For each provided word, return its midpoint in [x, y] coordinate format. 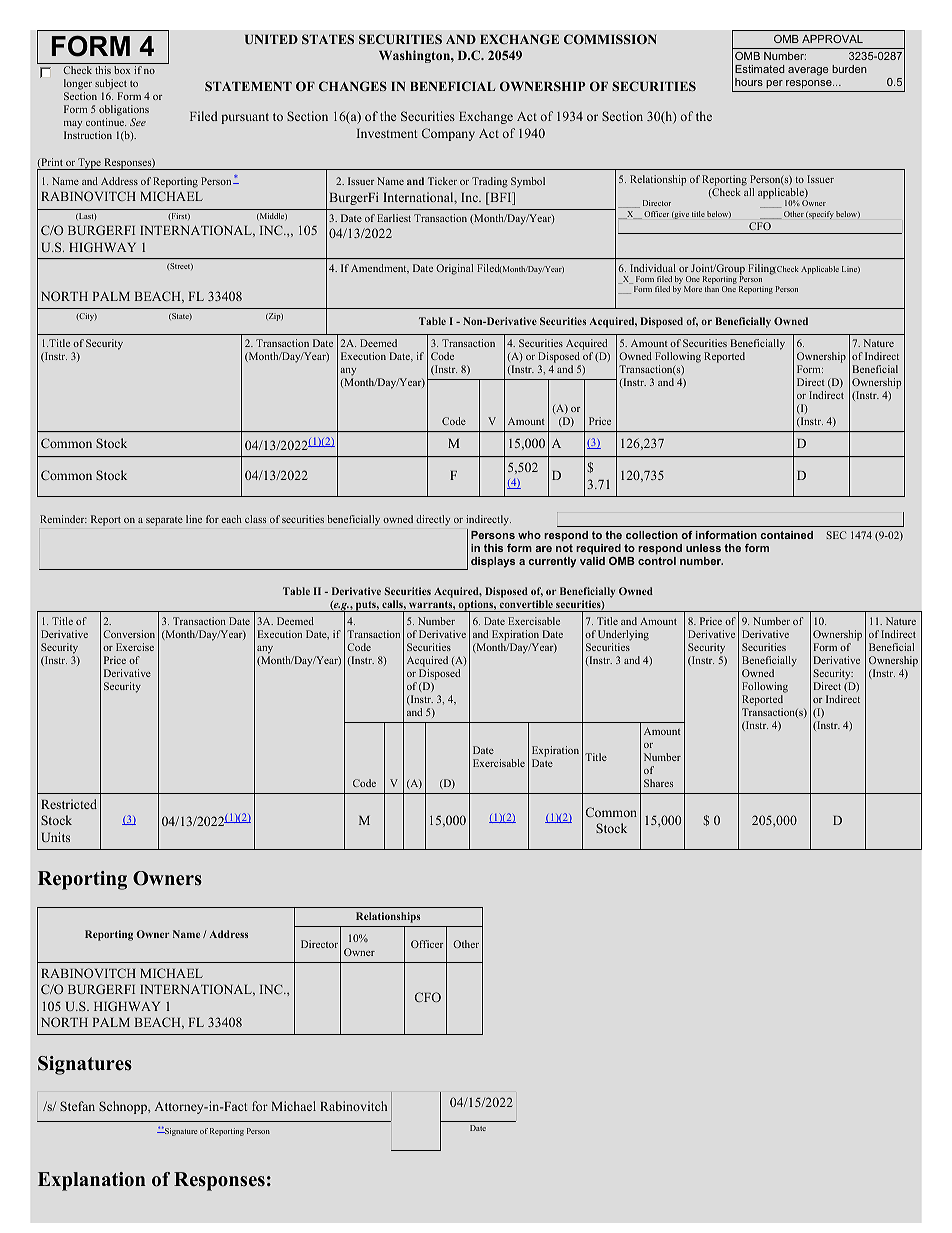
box [122, 70]
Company [448, 134]
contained [787, 535]
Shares [658, 783]
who [529, 535]
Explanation [91, 1181]
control [657, 561]
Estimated [760, 69]
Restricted [69, 804]
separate [164, 521]
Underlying [623, 635]
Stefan [77, 1106]
